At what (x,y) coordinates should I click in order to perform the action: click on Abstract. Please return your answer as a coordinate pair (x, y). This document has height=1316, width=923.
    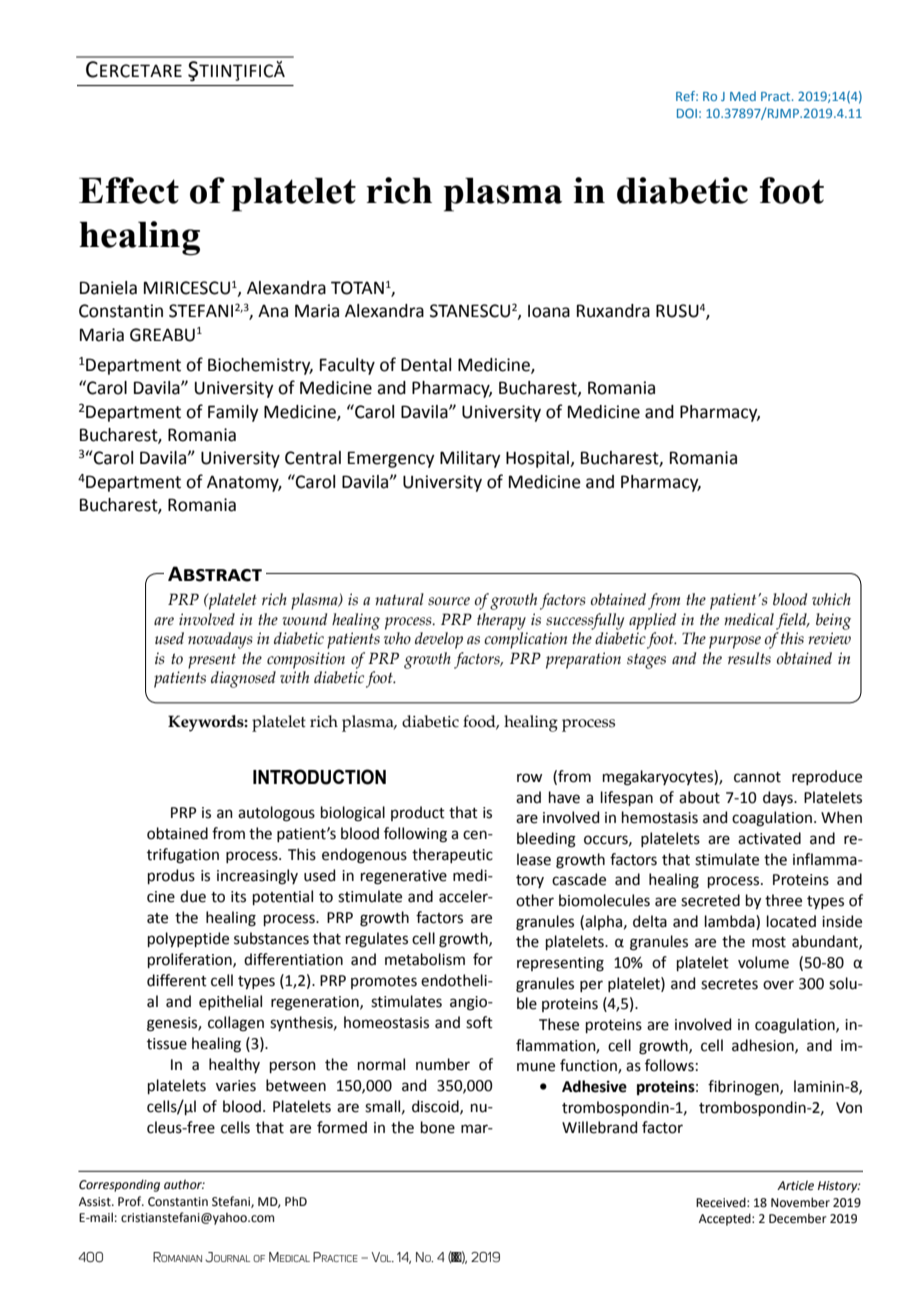
    Looking at the image, I should click on (215, 574).
